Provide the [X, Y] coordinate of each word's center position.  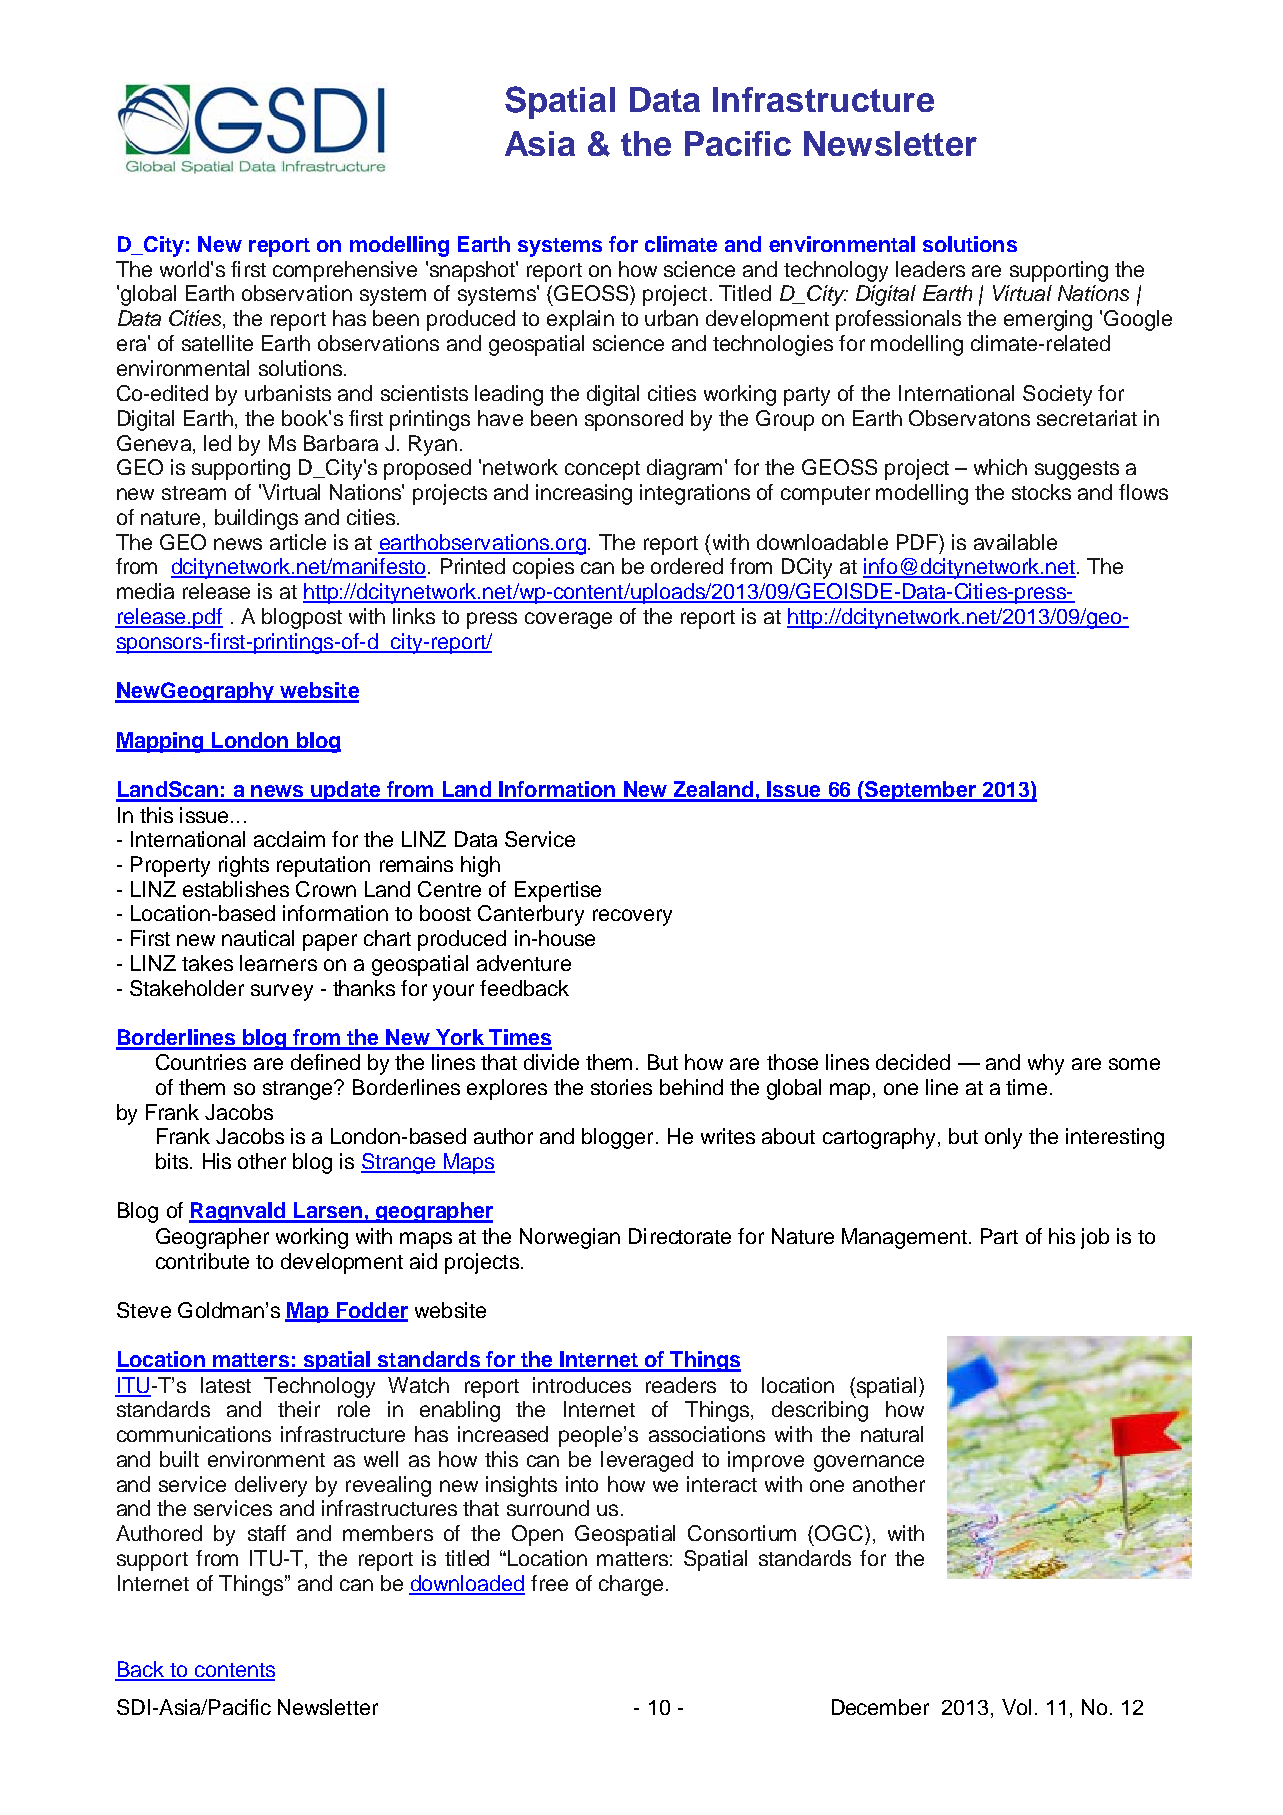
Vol [1016, 1707]
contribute [202, 1261]
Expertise [558, 891]
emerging [1048, 320]
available [1015, 542]
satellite [217, 343]
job [1095, 1238]
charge [631, 1585]
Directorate [680, 1236]
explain [580, 320]
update [346, 791]
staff [267, 1533]
